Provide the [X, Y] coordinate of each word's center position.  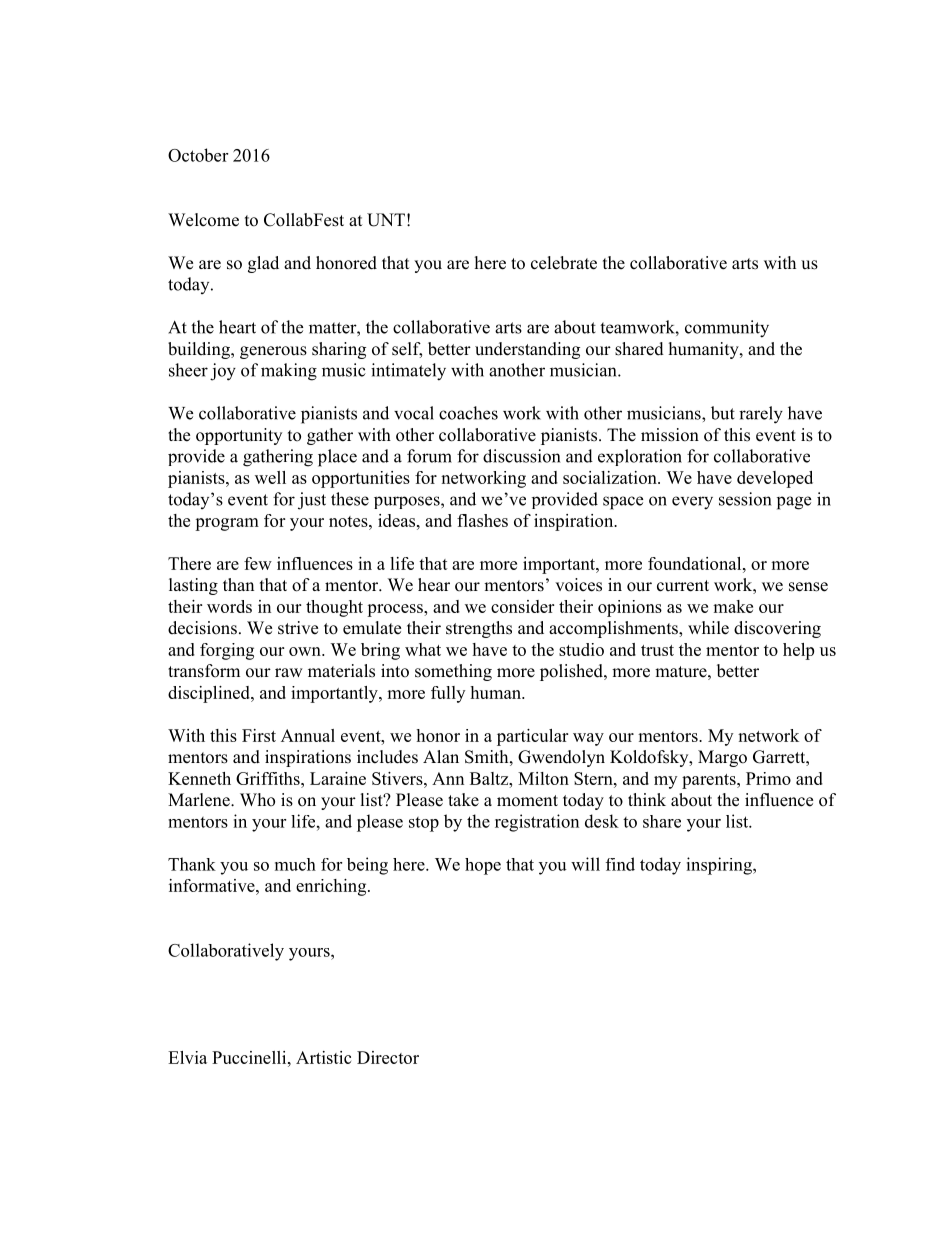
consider [522, 606]
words [229, 606]
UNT [386, 220]
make [733, 606]
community [727, 329]
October [198, 155]
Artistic [323, 1057]
